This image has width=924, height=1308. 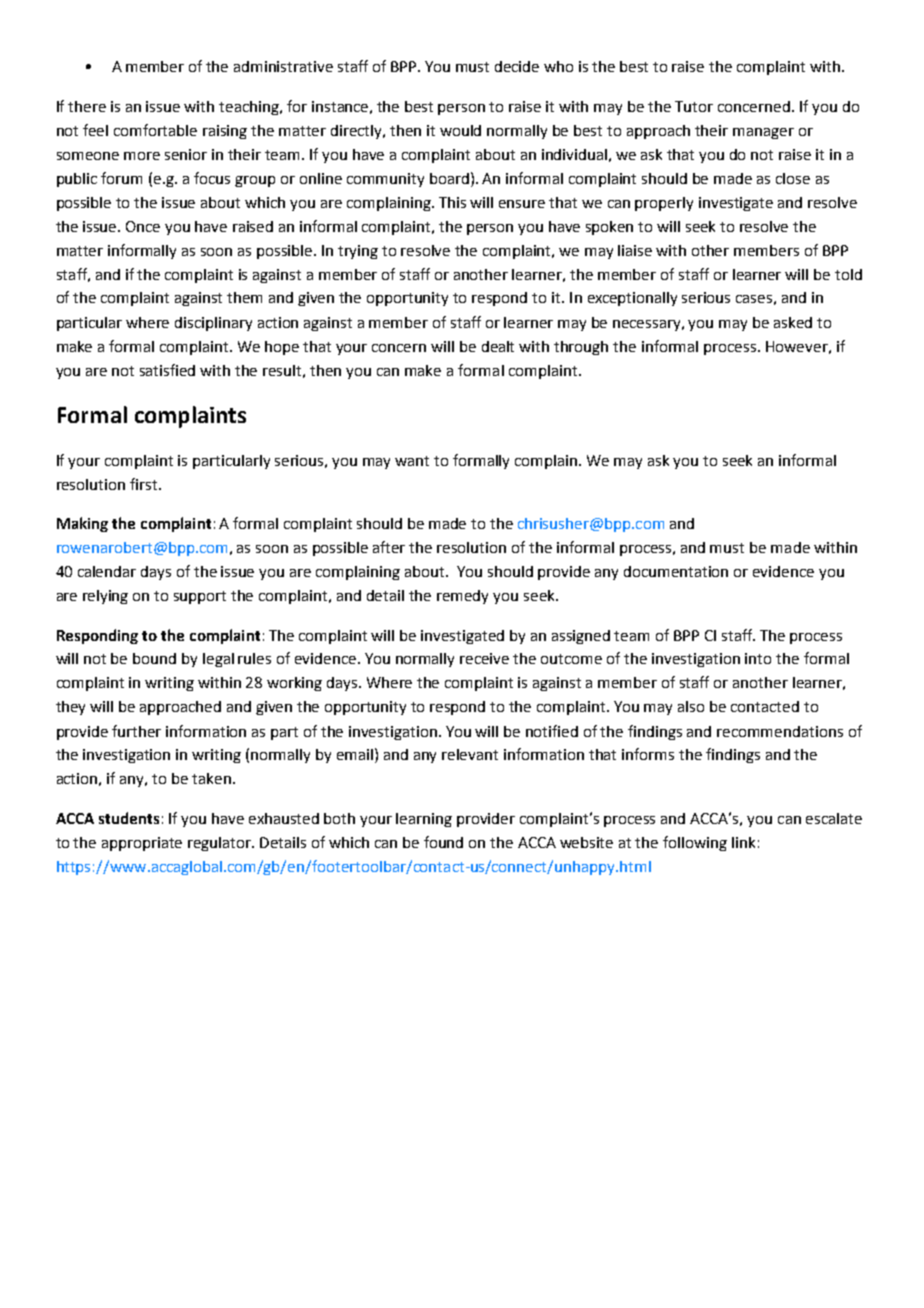 I want to click on receive, so click(x=484, y=658).
